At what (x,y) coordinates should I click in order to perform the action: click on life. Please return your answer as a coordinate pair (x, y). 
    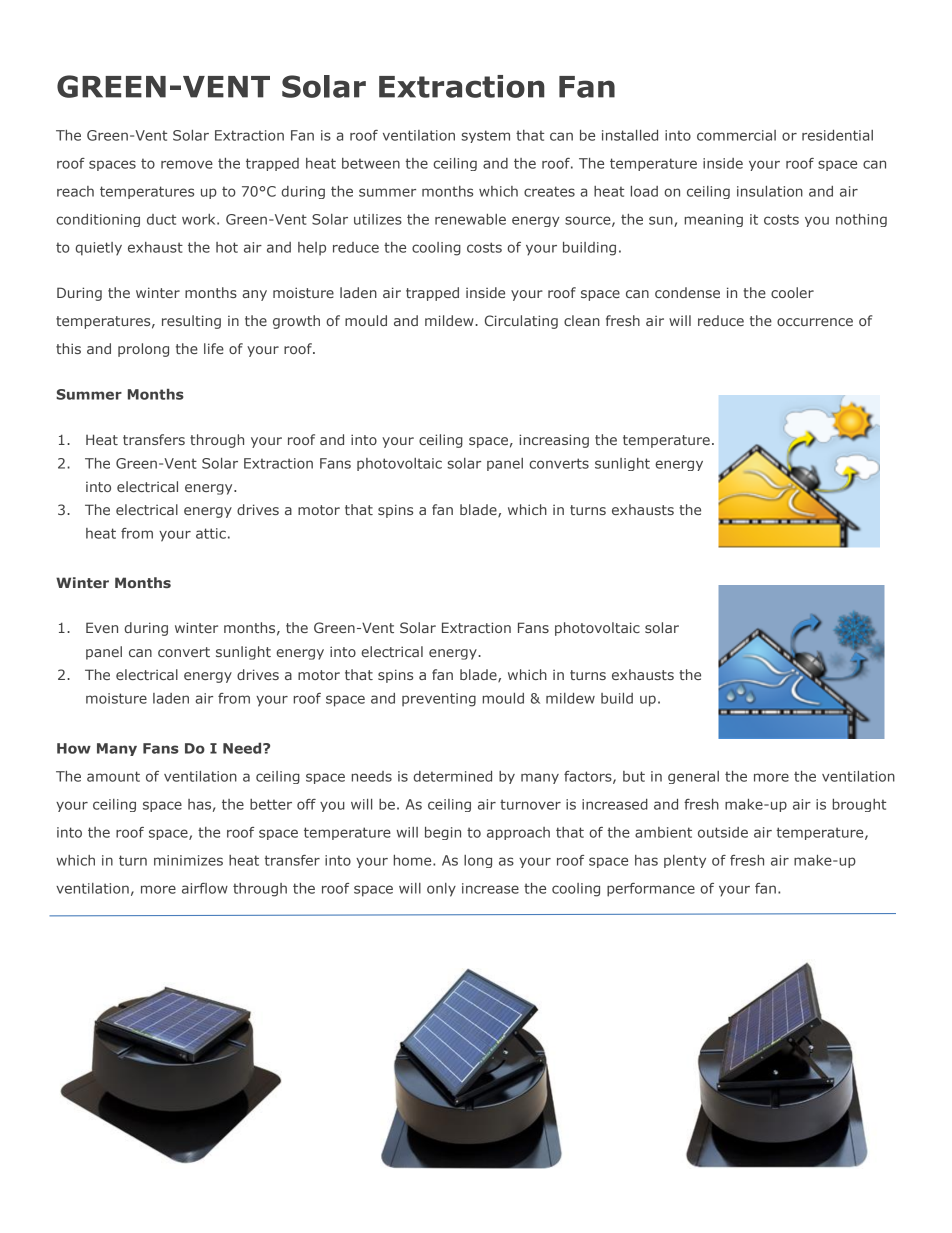
    Looking at the image, I should click on (214, 348).
